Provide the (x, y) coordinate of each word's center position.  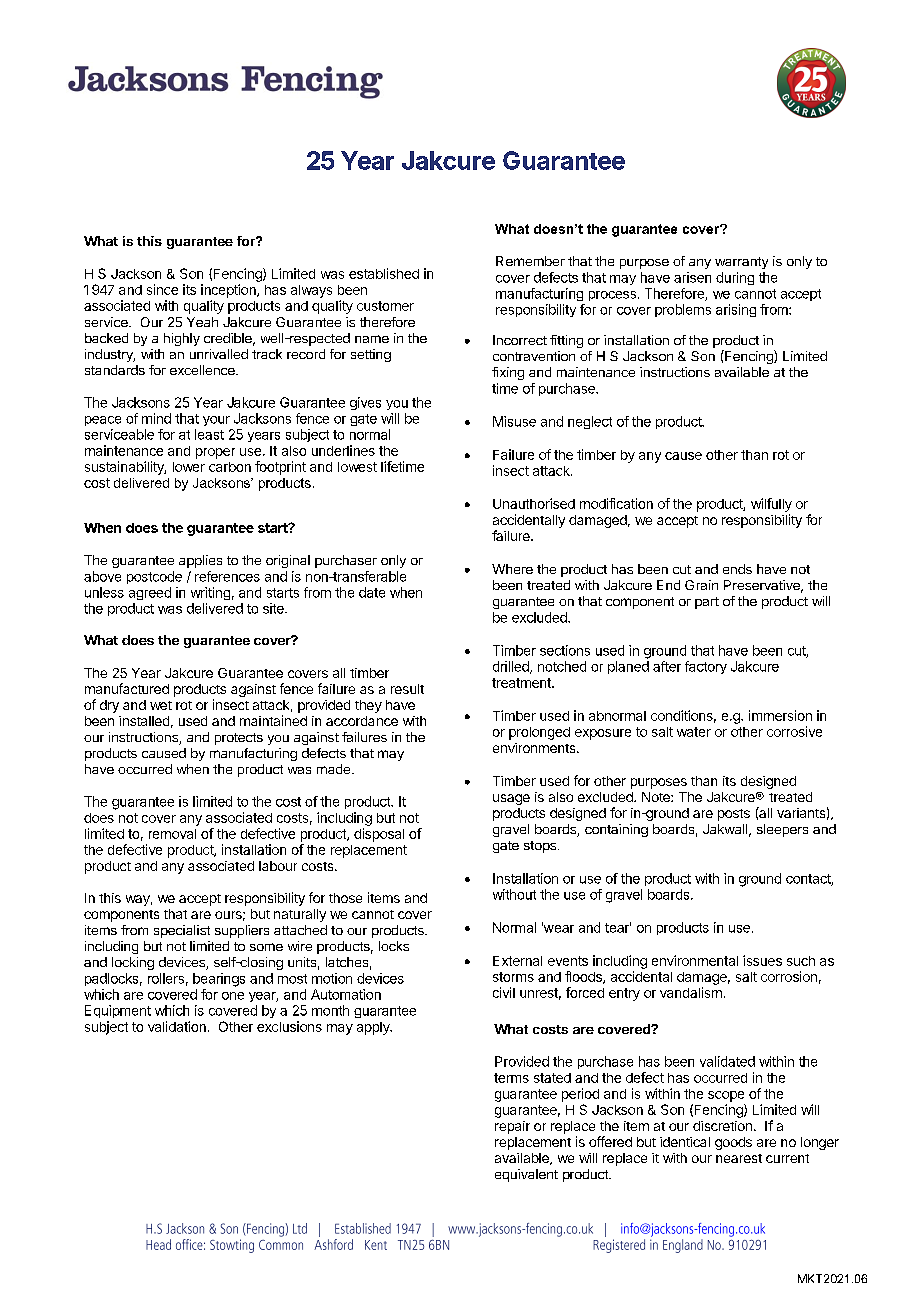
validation (177, 1026)
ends (737, 569)
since (162, 289)
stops (540, 847)
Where (512, 569)
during (735, 278)
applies (200, 561)
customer (385, 306)
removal (172, 834)
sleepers (782, 830)
